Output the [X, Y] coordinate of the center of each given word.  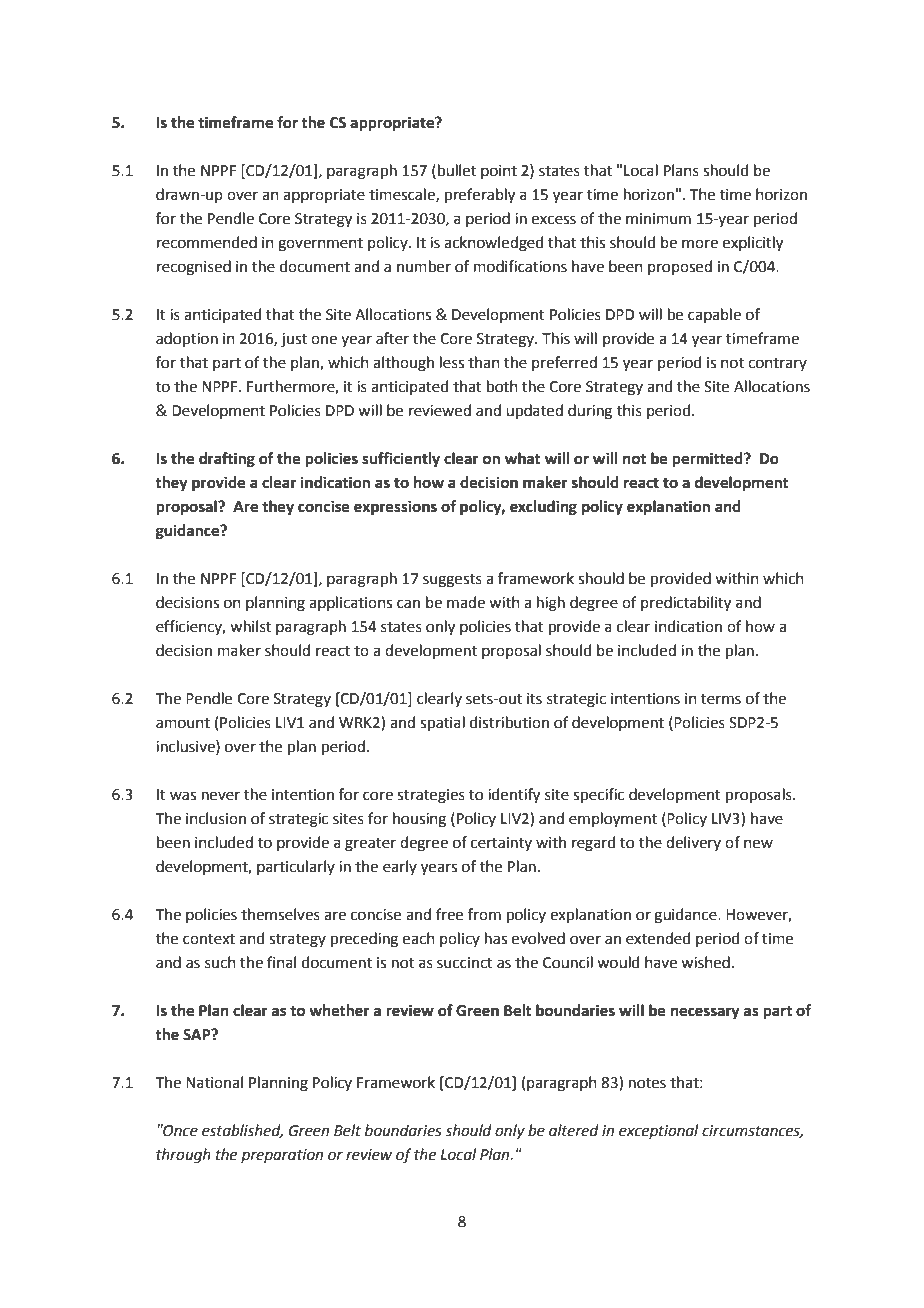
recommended [207, 242]
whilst [250, 626]
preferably [480, 196]
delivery [693, 843]
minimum [658, 219]
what [523, 458]
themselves [280, 914]
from [484, 914]
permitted [708, 460]
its [534, 699]
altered [574, 1130]
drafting [227, 460]
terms [721, 699]
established [242, 1131]
